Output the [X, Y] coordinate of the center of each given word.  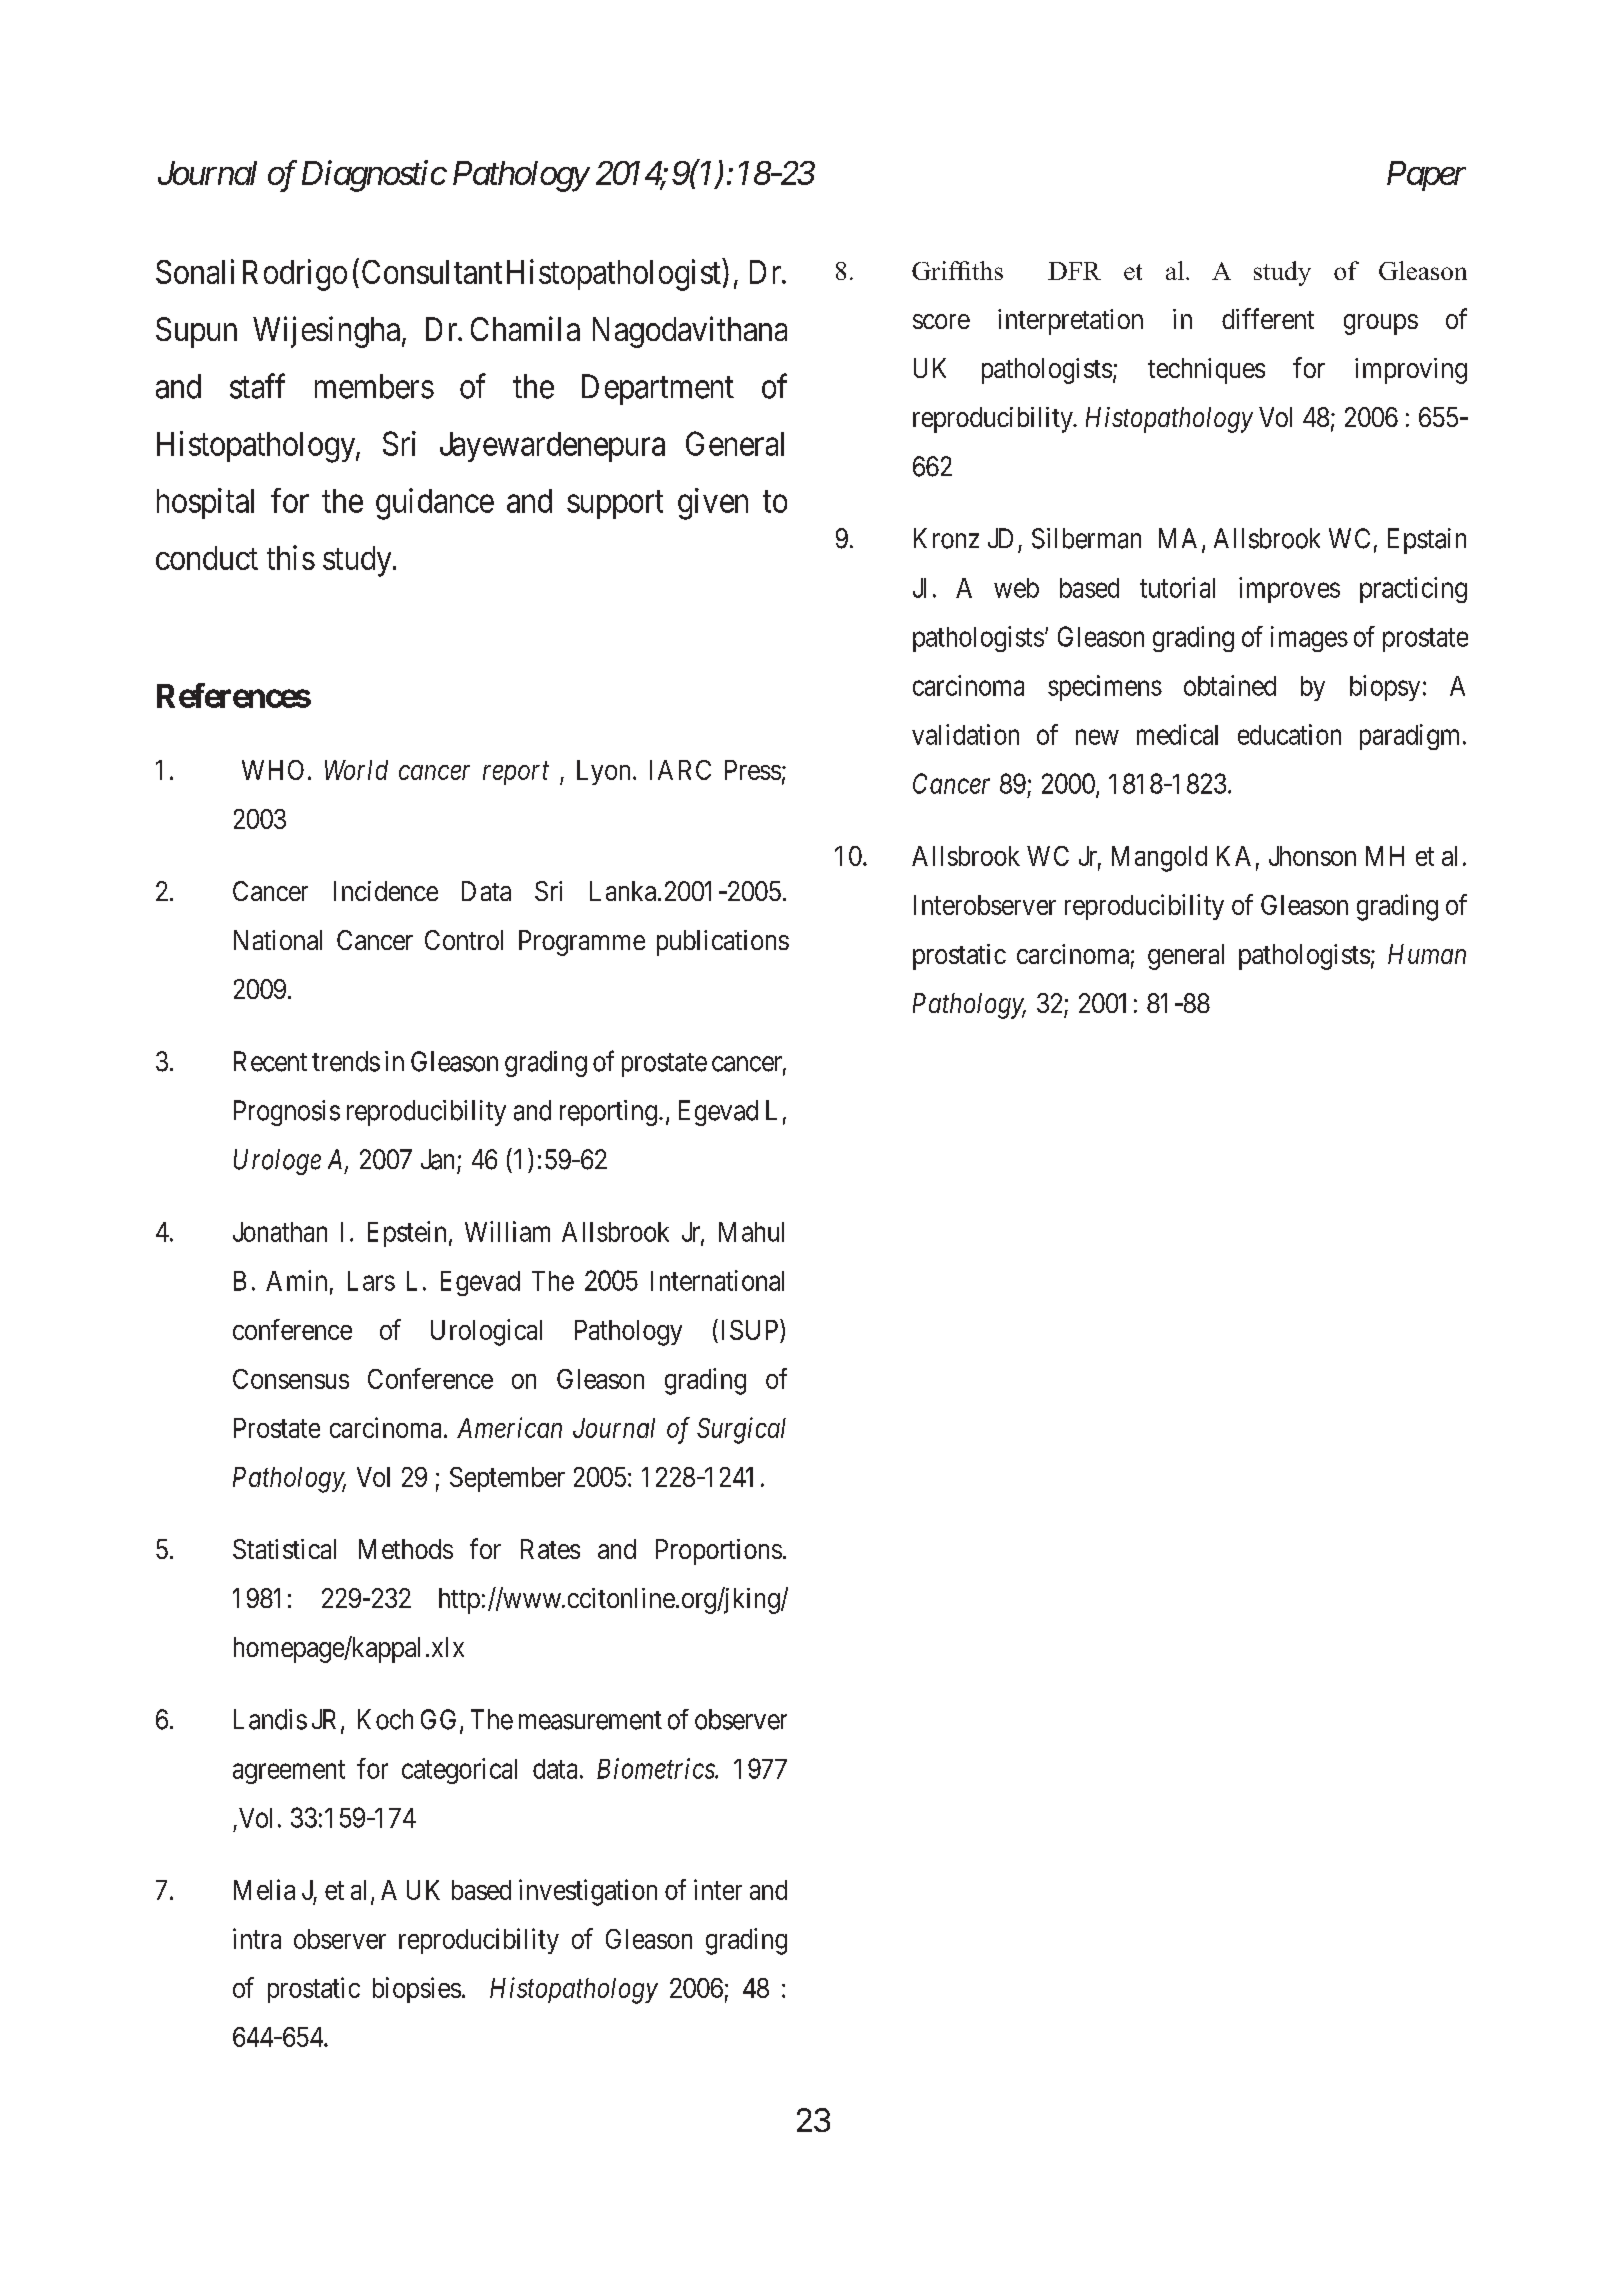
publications [723, 943]
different [1268, 318]
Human [1427, 954]
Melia [264, 1889]
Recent [270, 1061]
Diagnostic [374, 176]
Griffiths [957, 270]
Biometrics [656, 1768]
